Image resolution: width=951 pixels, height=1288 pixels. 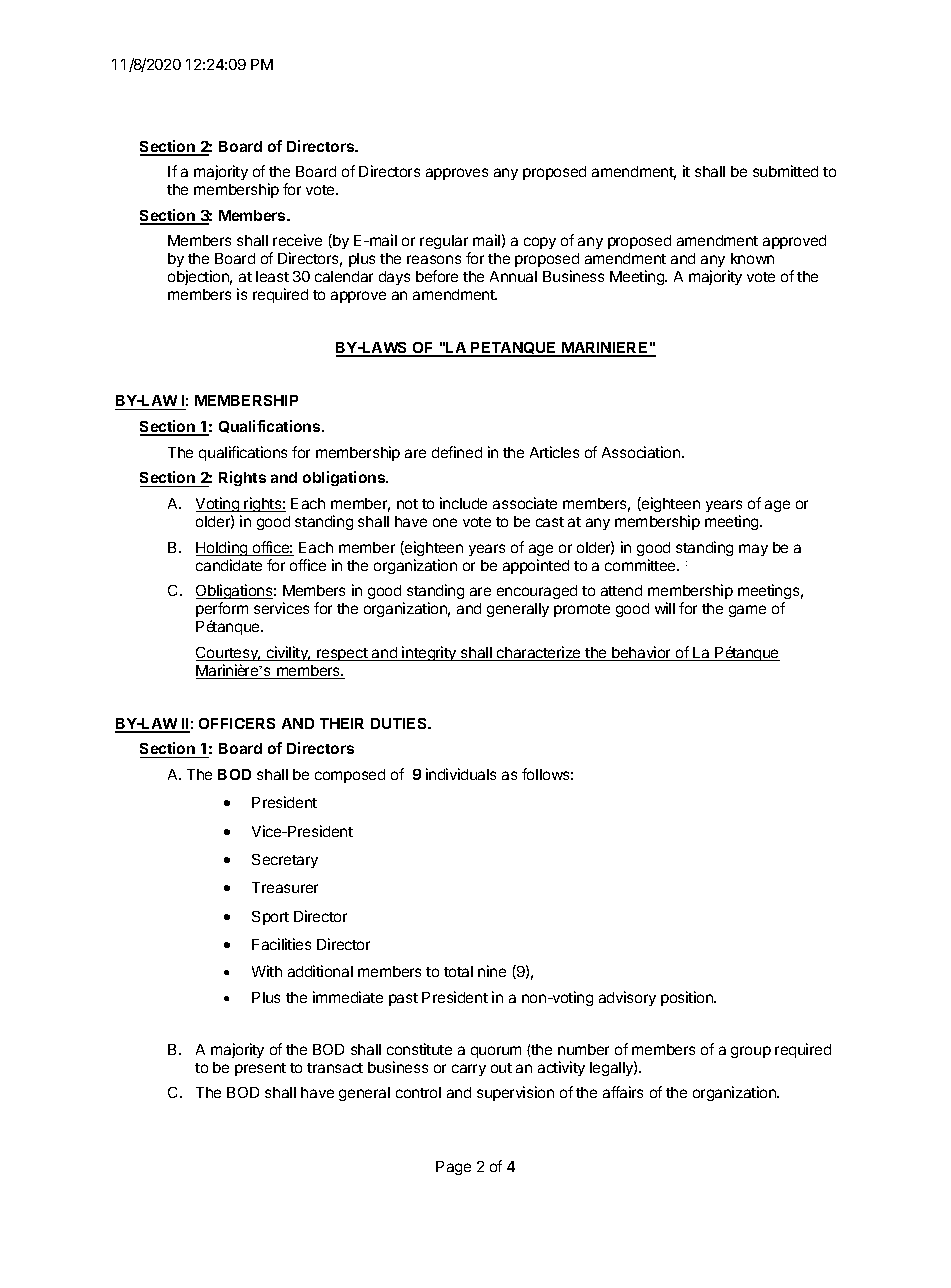 I want to click on supervision, so click(x=515, y=1093).
